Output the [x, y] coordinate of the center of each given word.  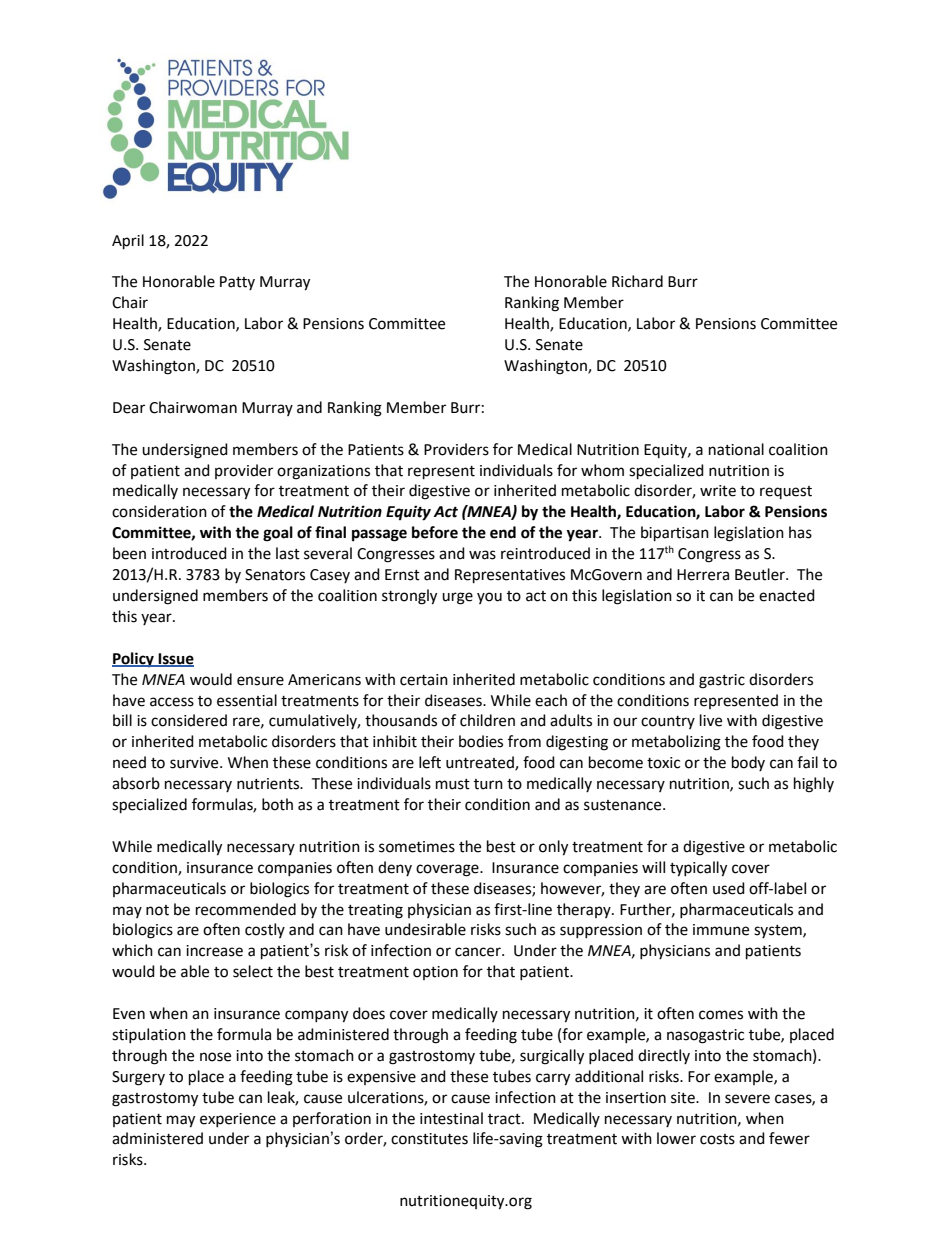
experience [238, 1120]
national [736, 449]
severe [747, 1099]
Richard [637, 281]
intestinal [451, 1118]
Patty [237, 283]
